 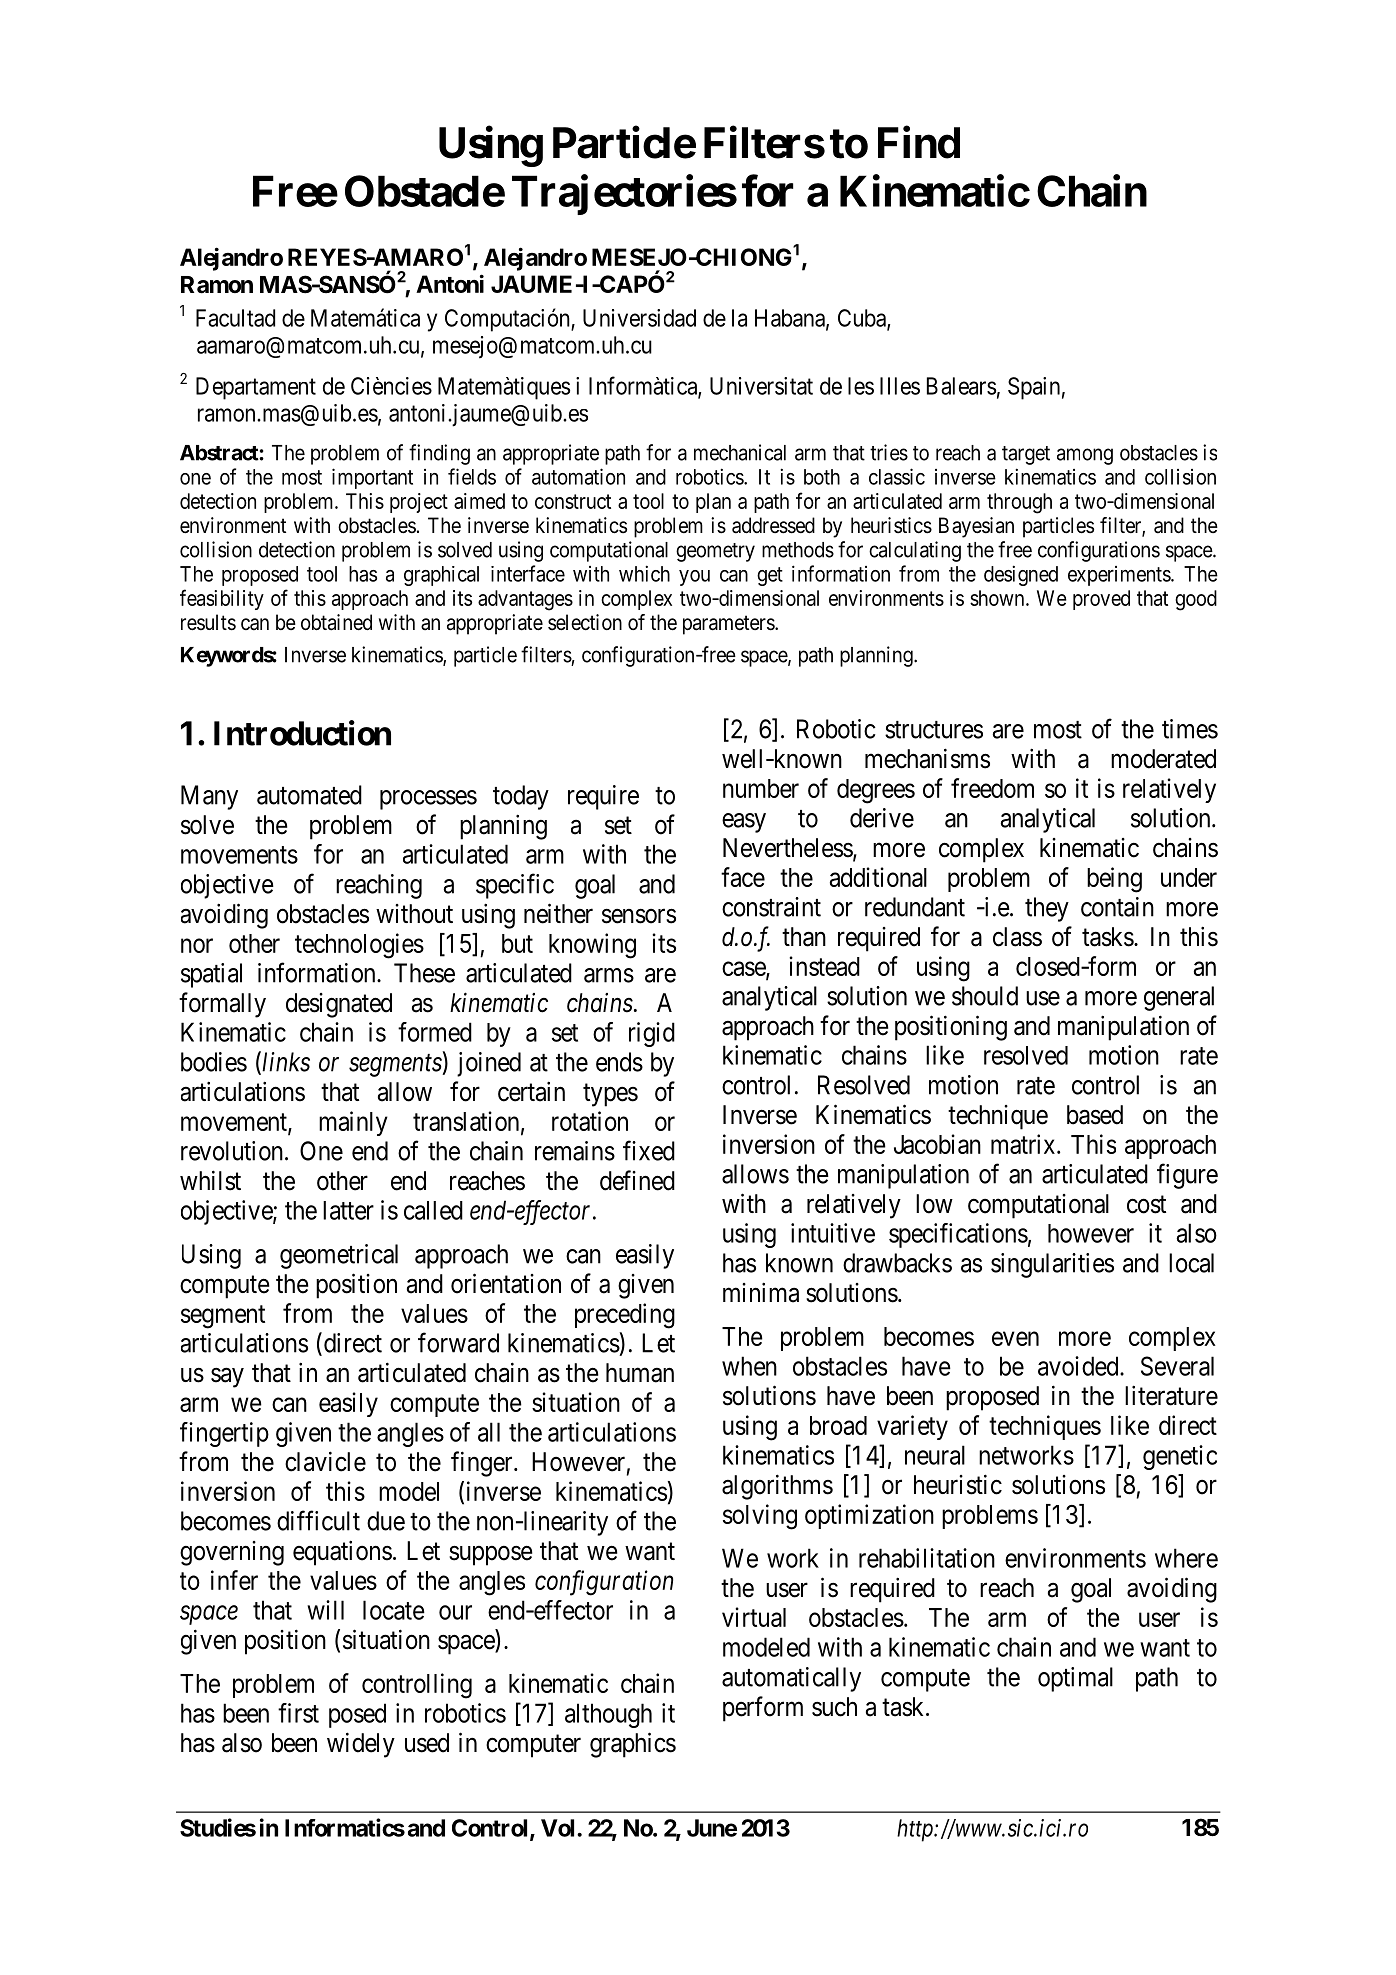 What do you see at coordinates (235, 318) in the page?
I see `Facultad` at bounding box center [235, 318].
